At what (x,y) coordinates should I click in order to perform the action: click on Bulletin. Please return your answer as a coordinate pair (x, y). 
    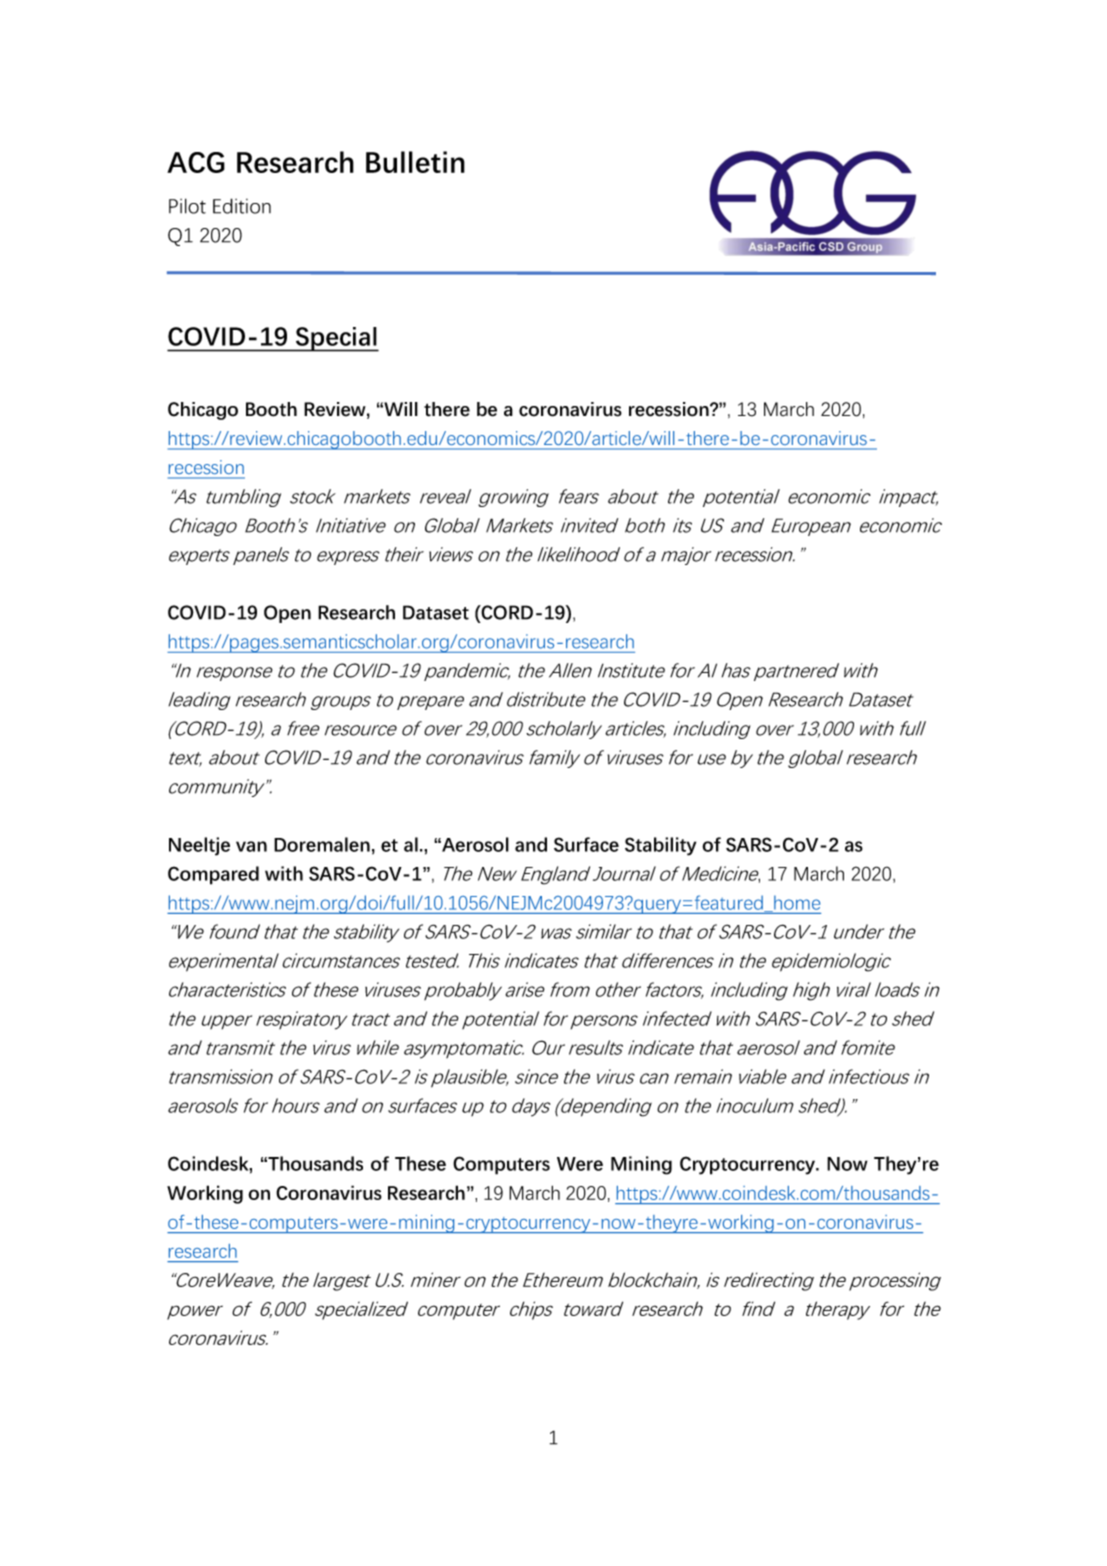
    Looking at the image, I should click on (415, 162).
